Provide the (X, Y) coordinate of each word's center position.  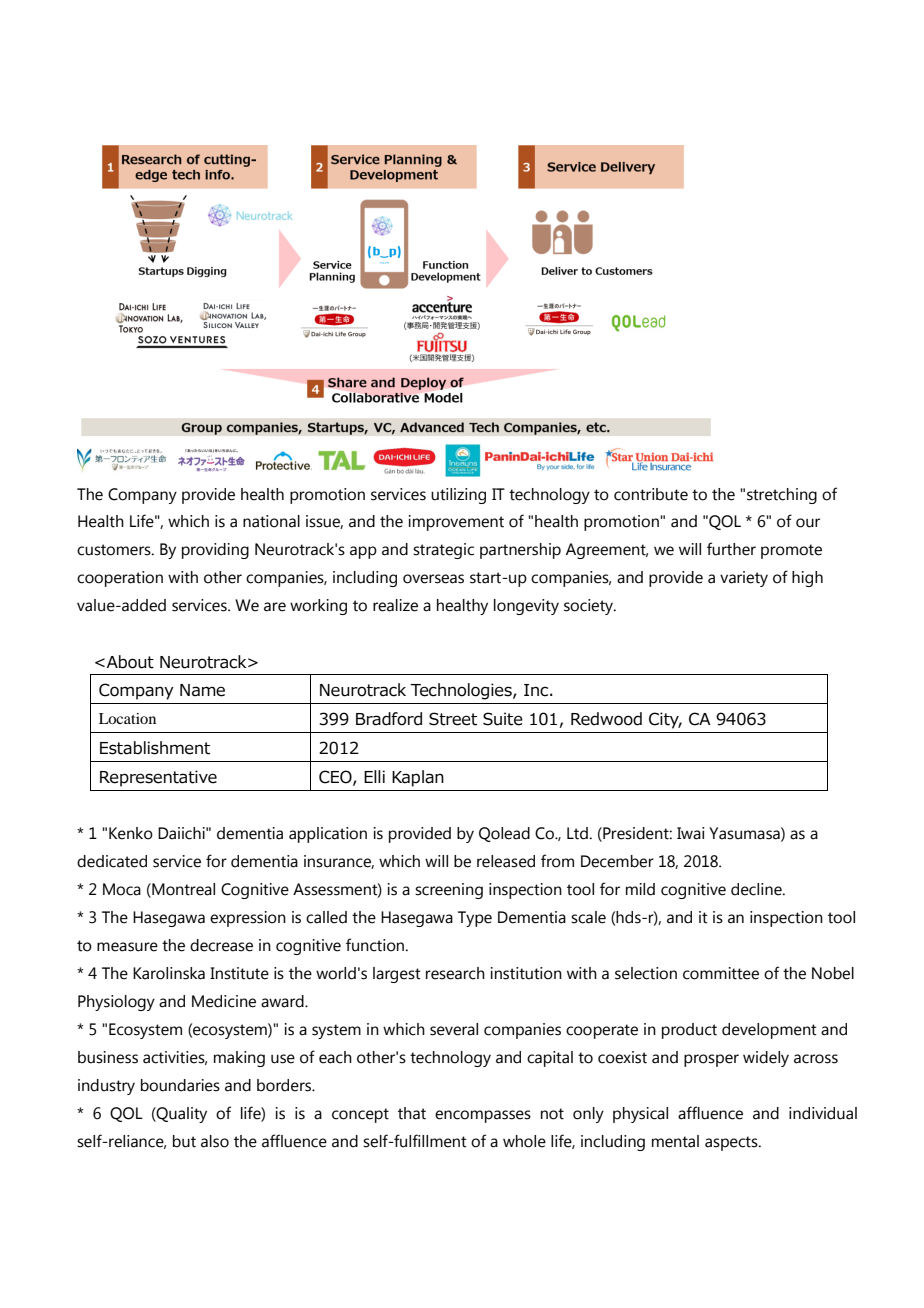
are (275, 607)
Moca (122, 889)
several (454, 1029)
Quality (181, 1115)
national (271, 521)
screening (449, 891)
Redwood (606, 719)
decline (757, 889)
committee (721, 973)
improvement (456, 523)
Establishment (155, 748)
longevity (526, 607)
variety (744, 579)
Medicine (224, 1001)
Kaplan (418, 778)
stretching (782, 496)
